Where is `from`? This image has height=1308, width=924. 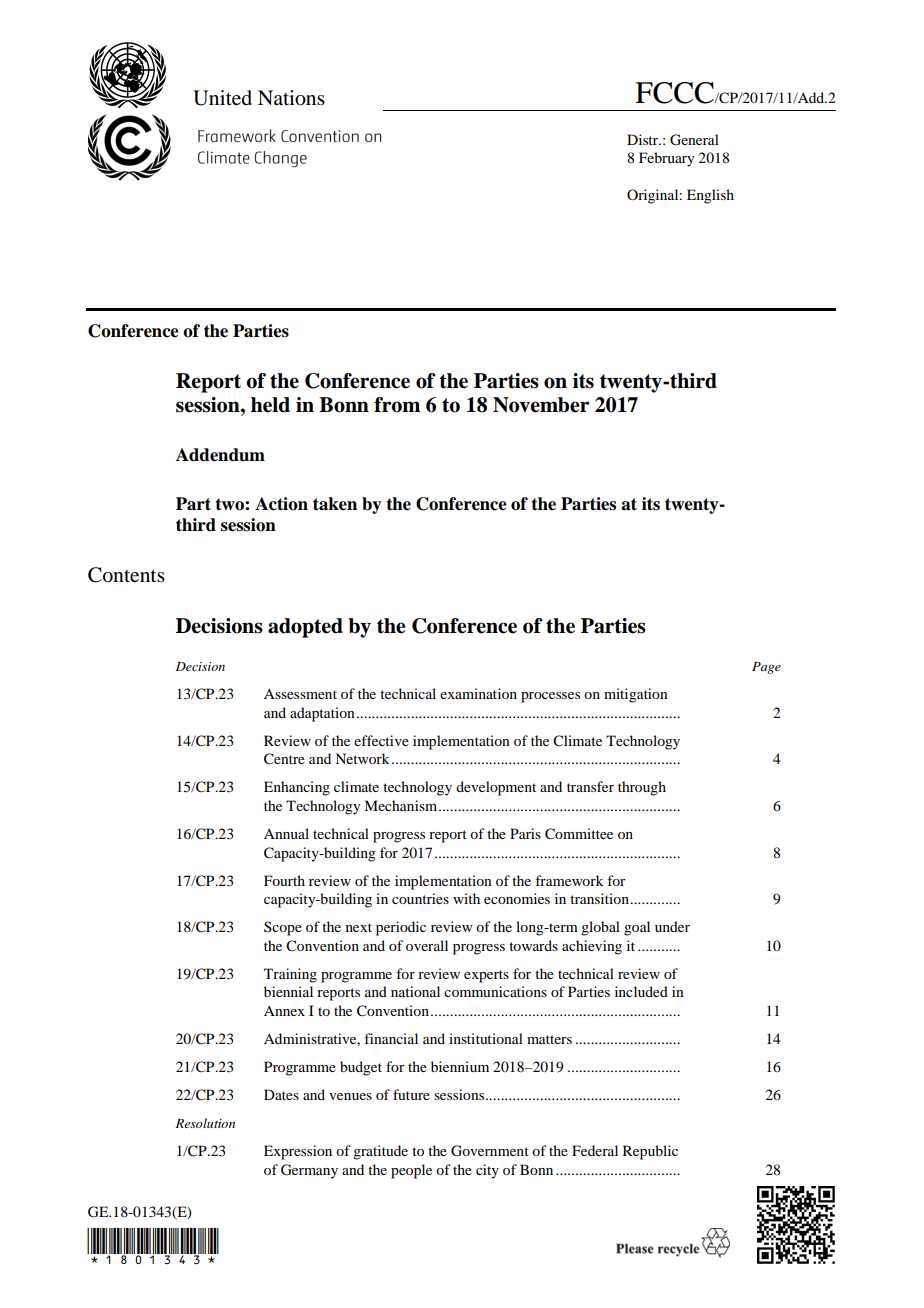
from is located at coordinates (397, 405).
